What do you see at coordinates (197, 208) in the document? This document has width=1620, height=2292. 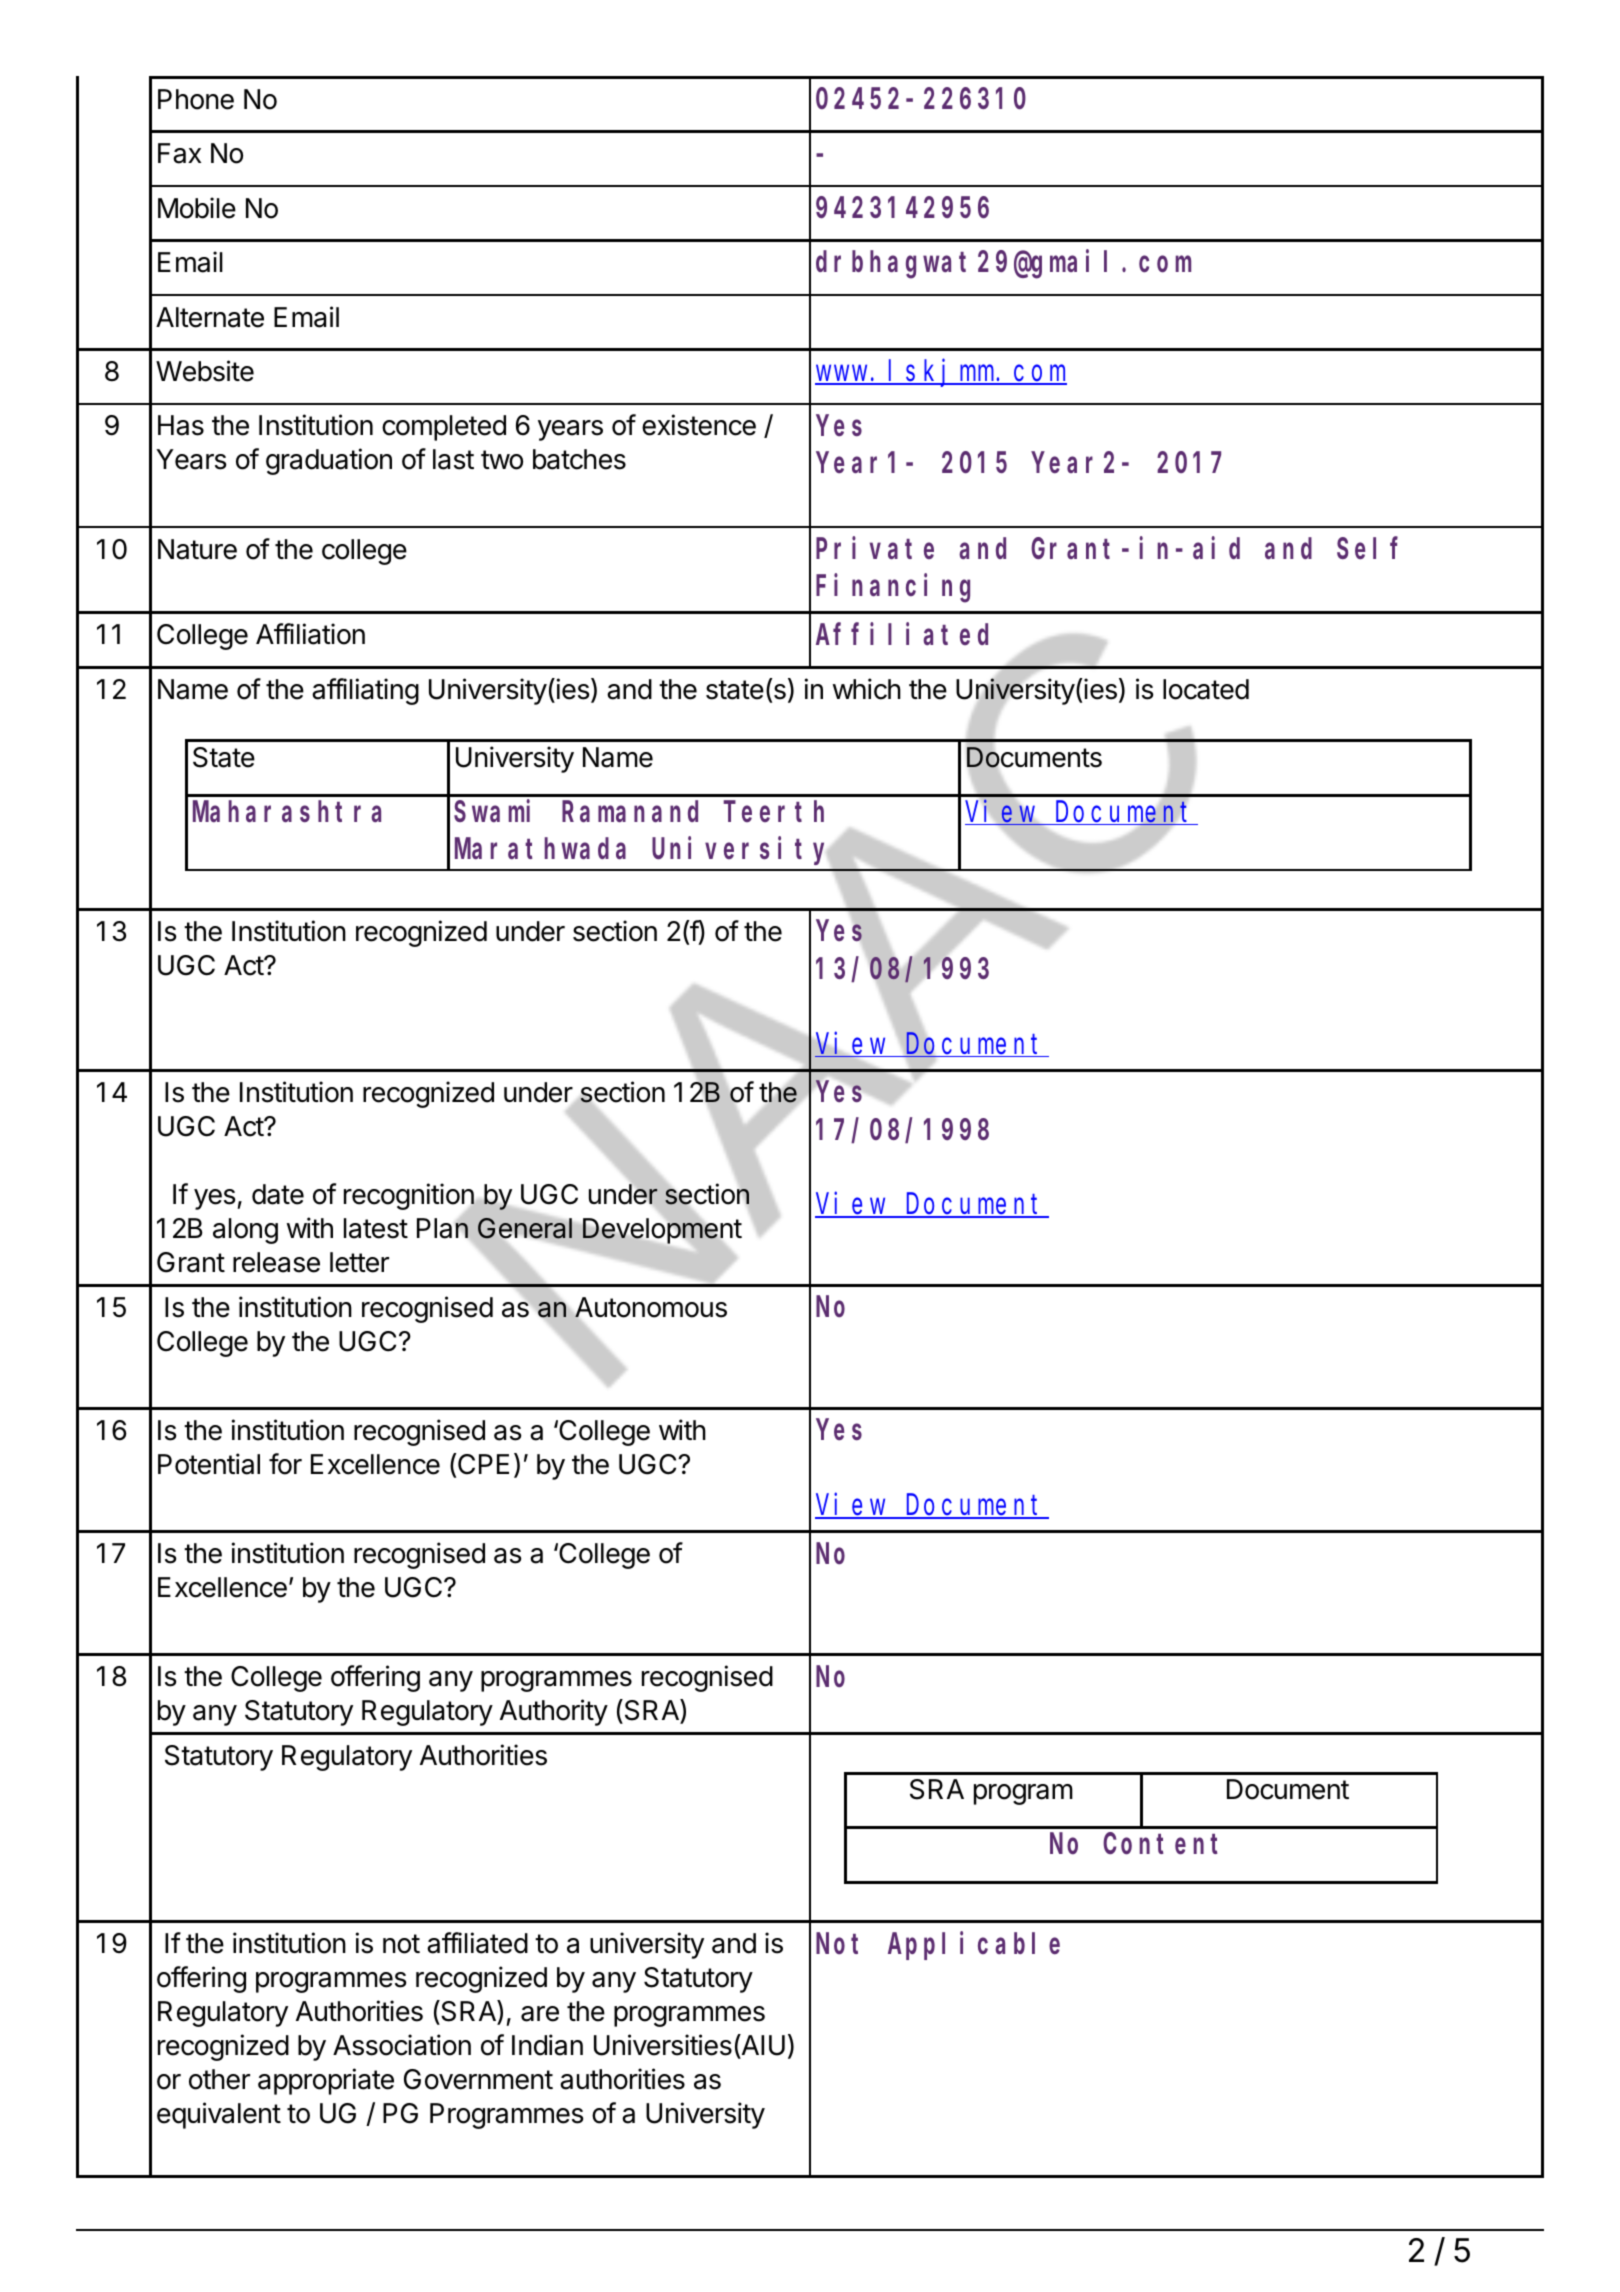 I see `Mobile` at bounding box center [197, 208].
